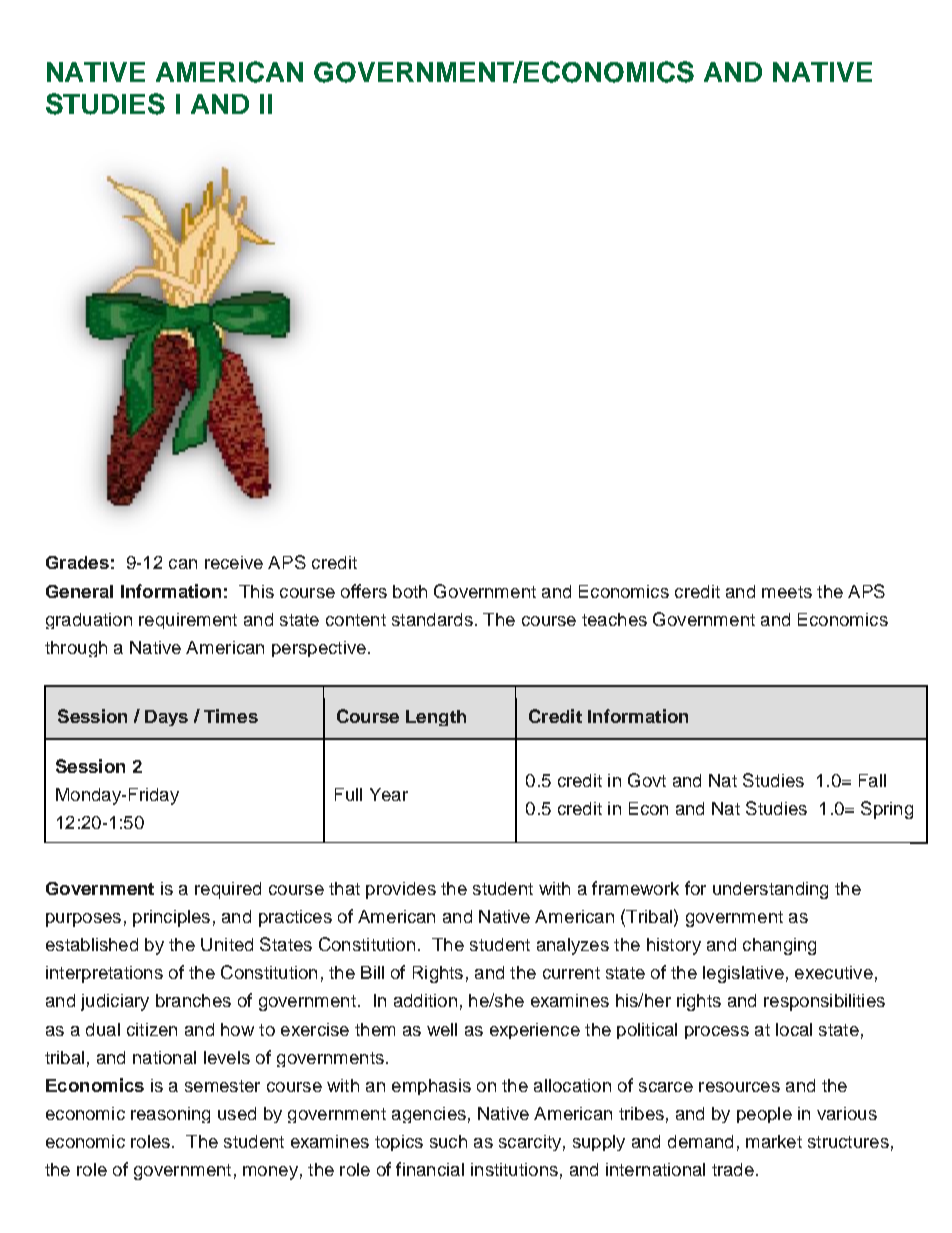 The height and width of the page is (1233, 952). I want to click on Spring, so click(887, 810).
